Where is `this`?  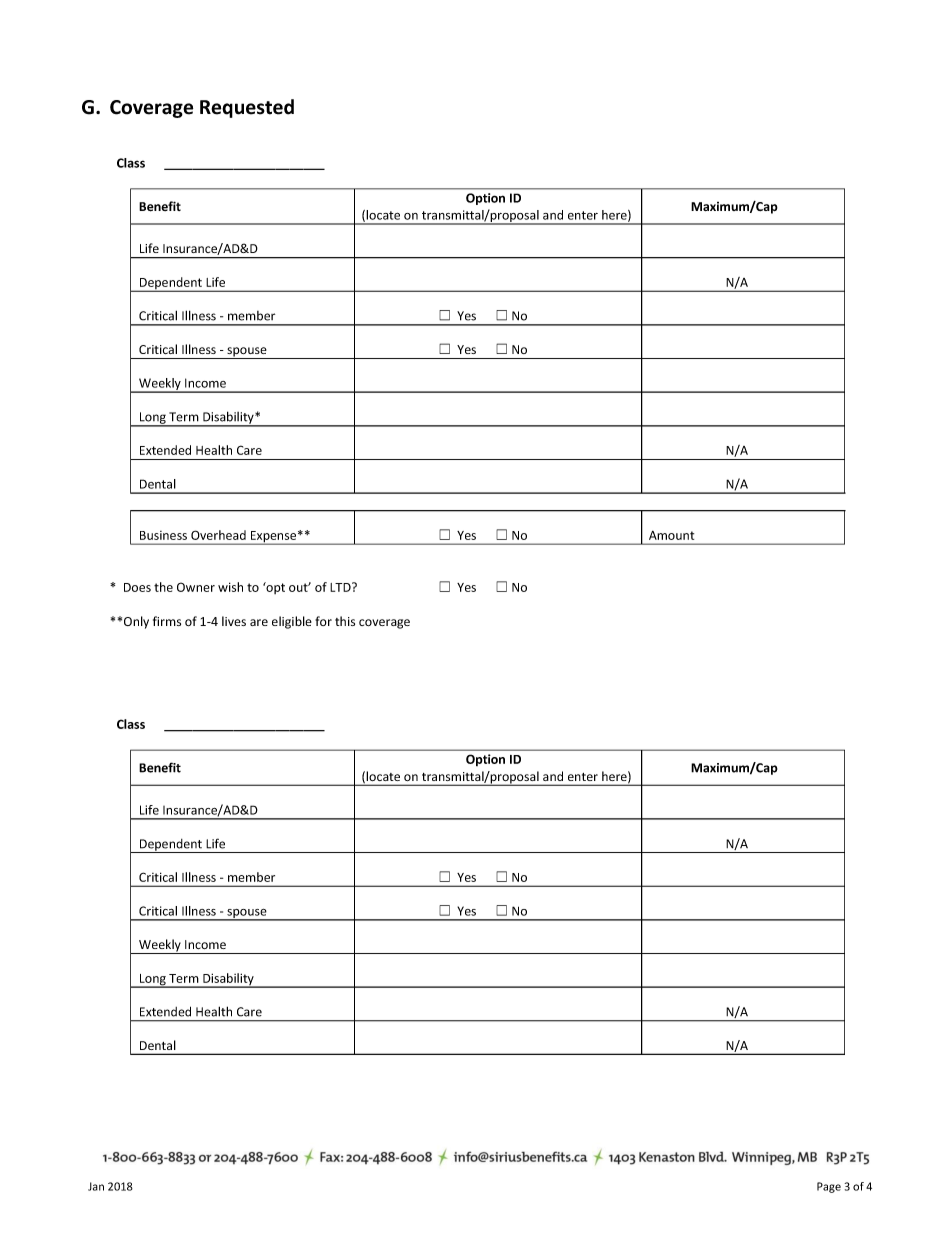 this is located at coordinates (345, 621).
